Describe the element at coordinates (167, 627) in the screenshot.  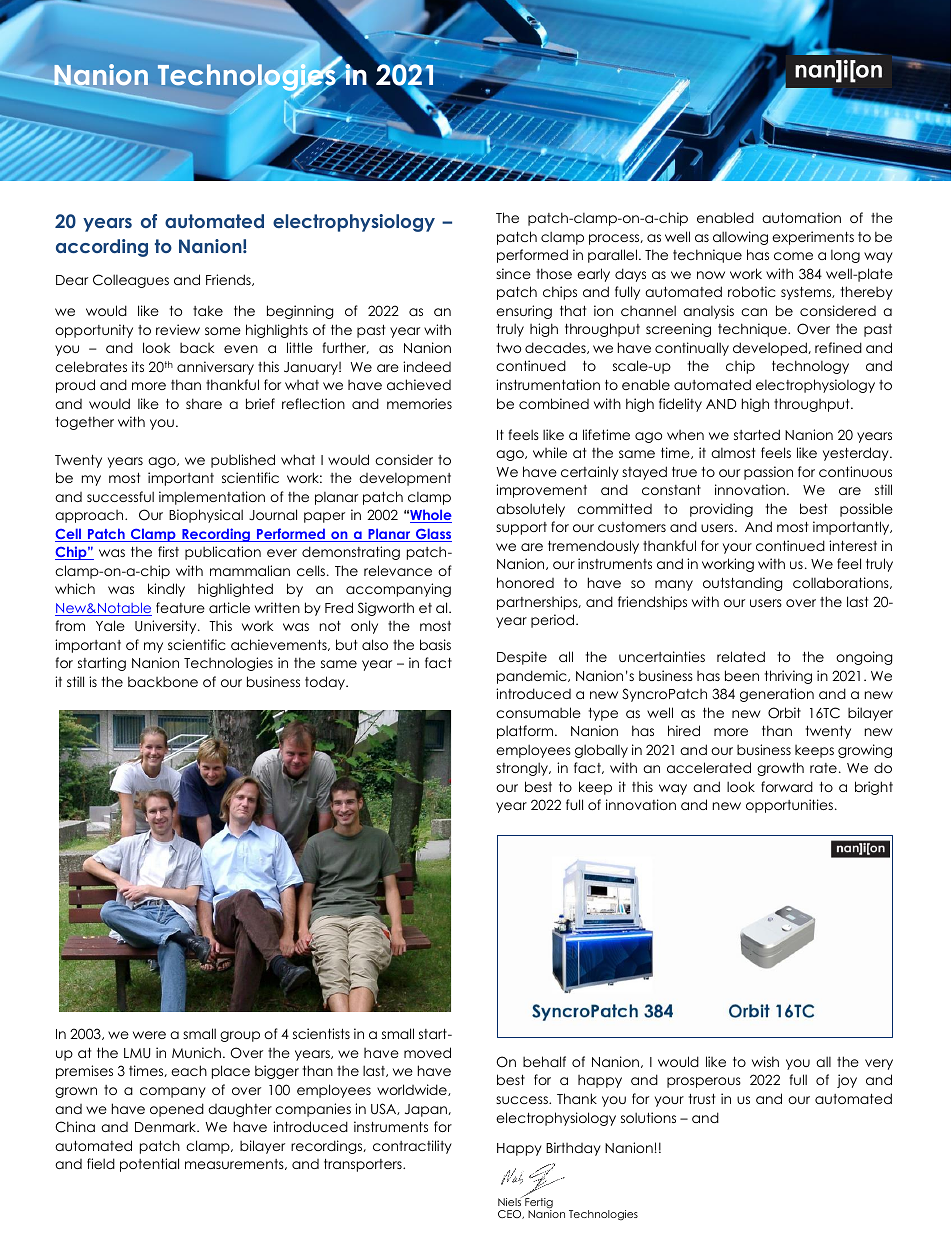
I see `University` at that location.
